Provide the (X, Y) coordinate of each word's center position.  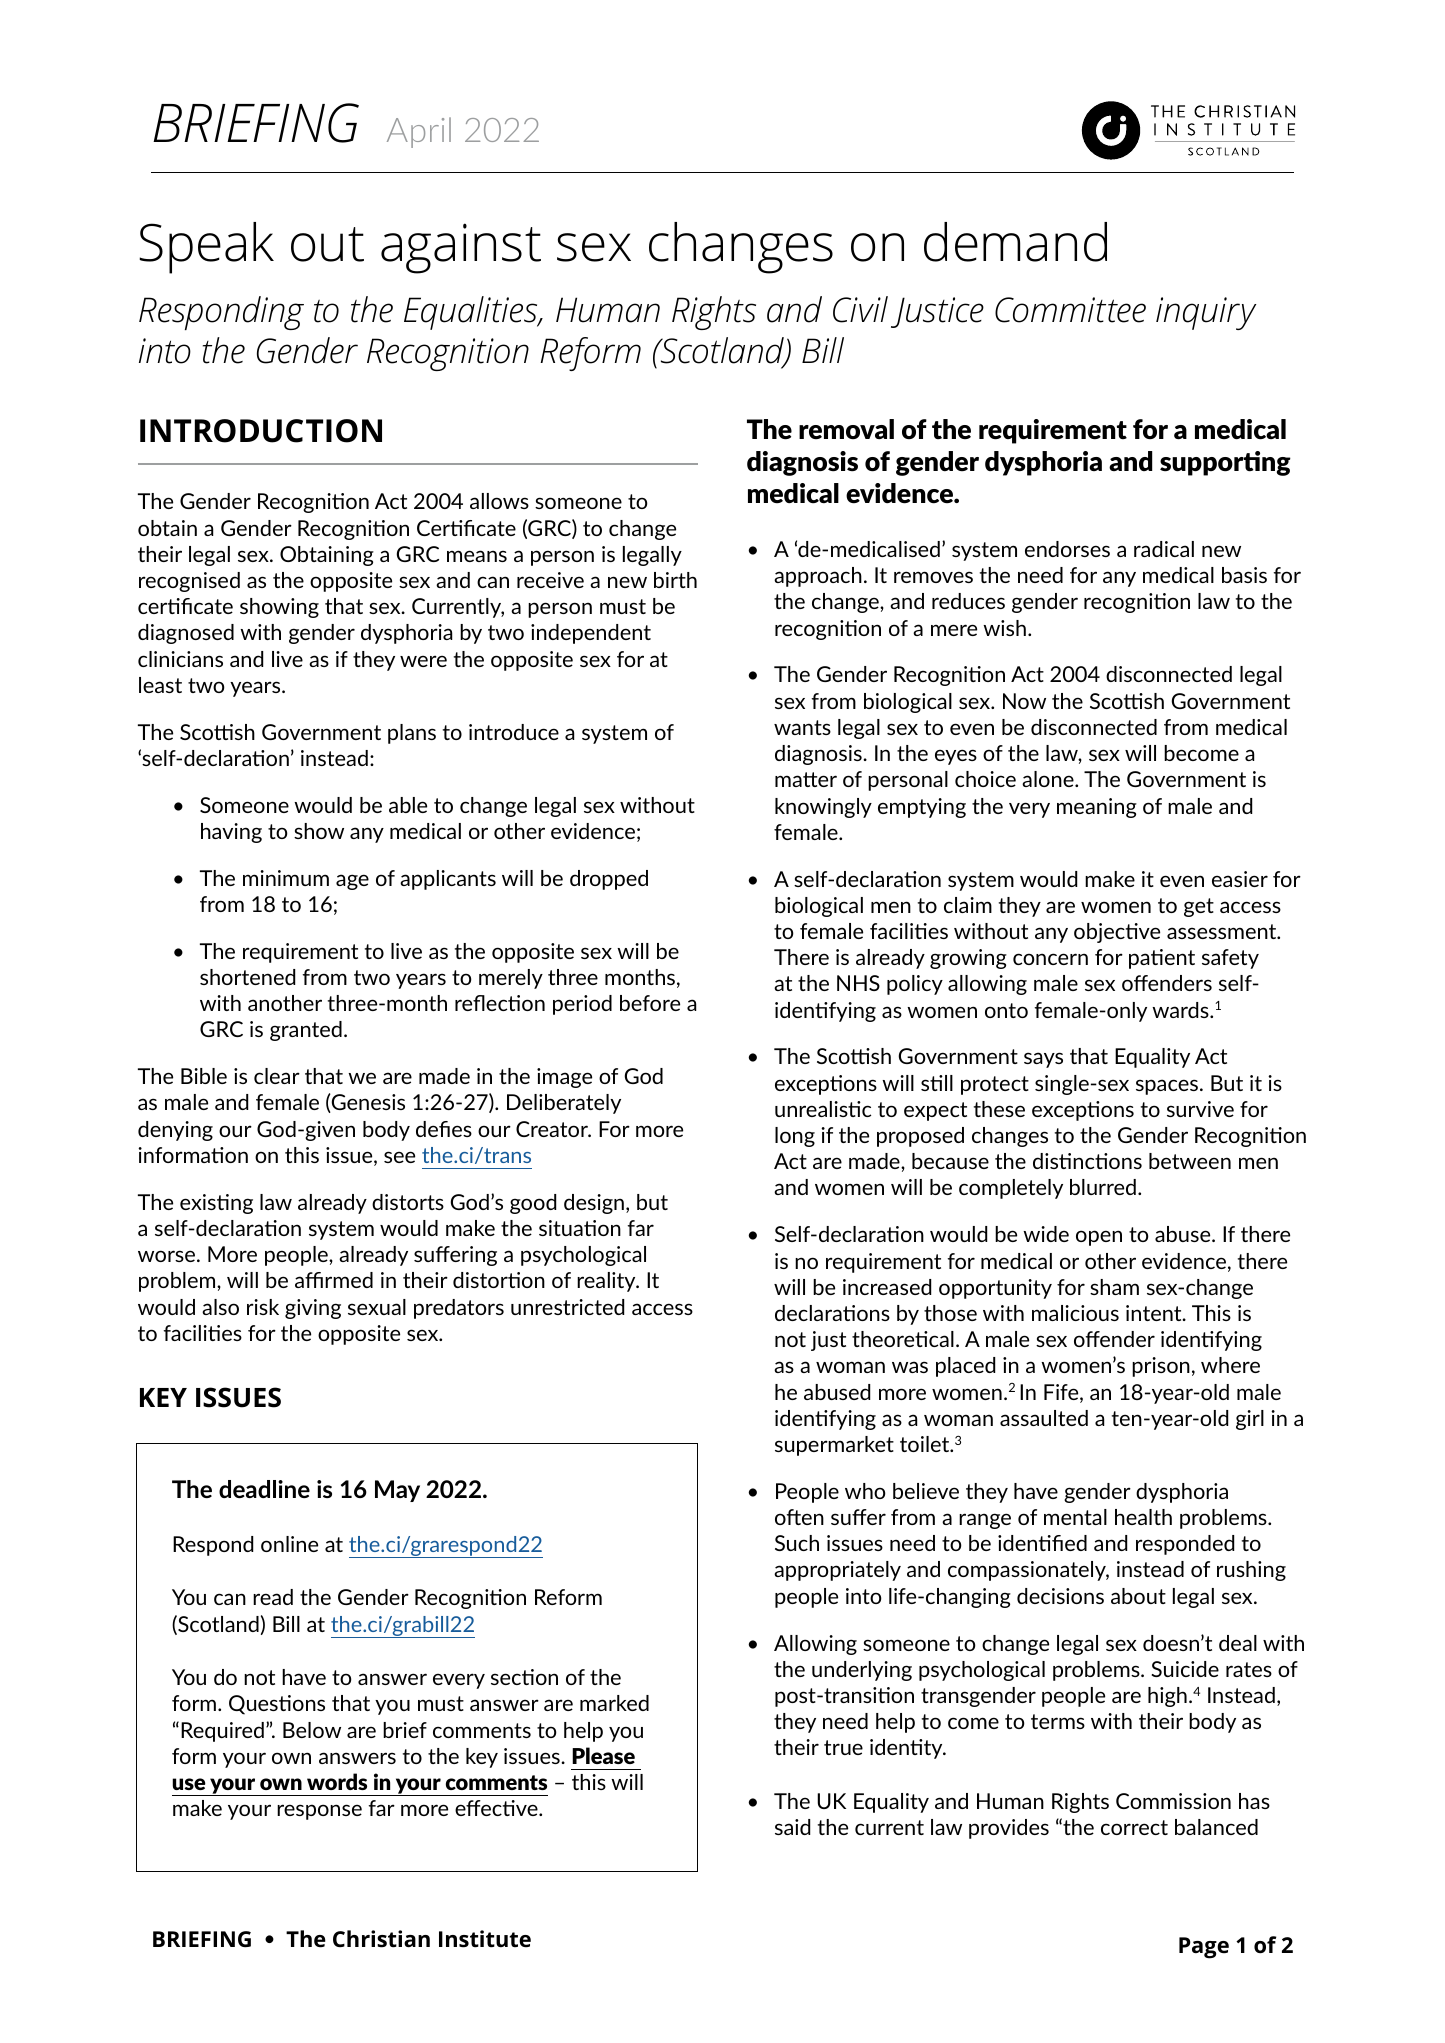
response (319, 1812)
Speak (206, 248)
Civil (860, 309)
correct (1134, 1827)
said (792, 1827)
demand (1015, 242)
